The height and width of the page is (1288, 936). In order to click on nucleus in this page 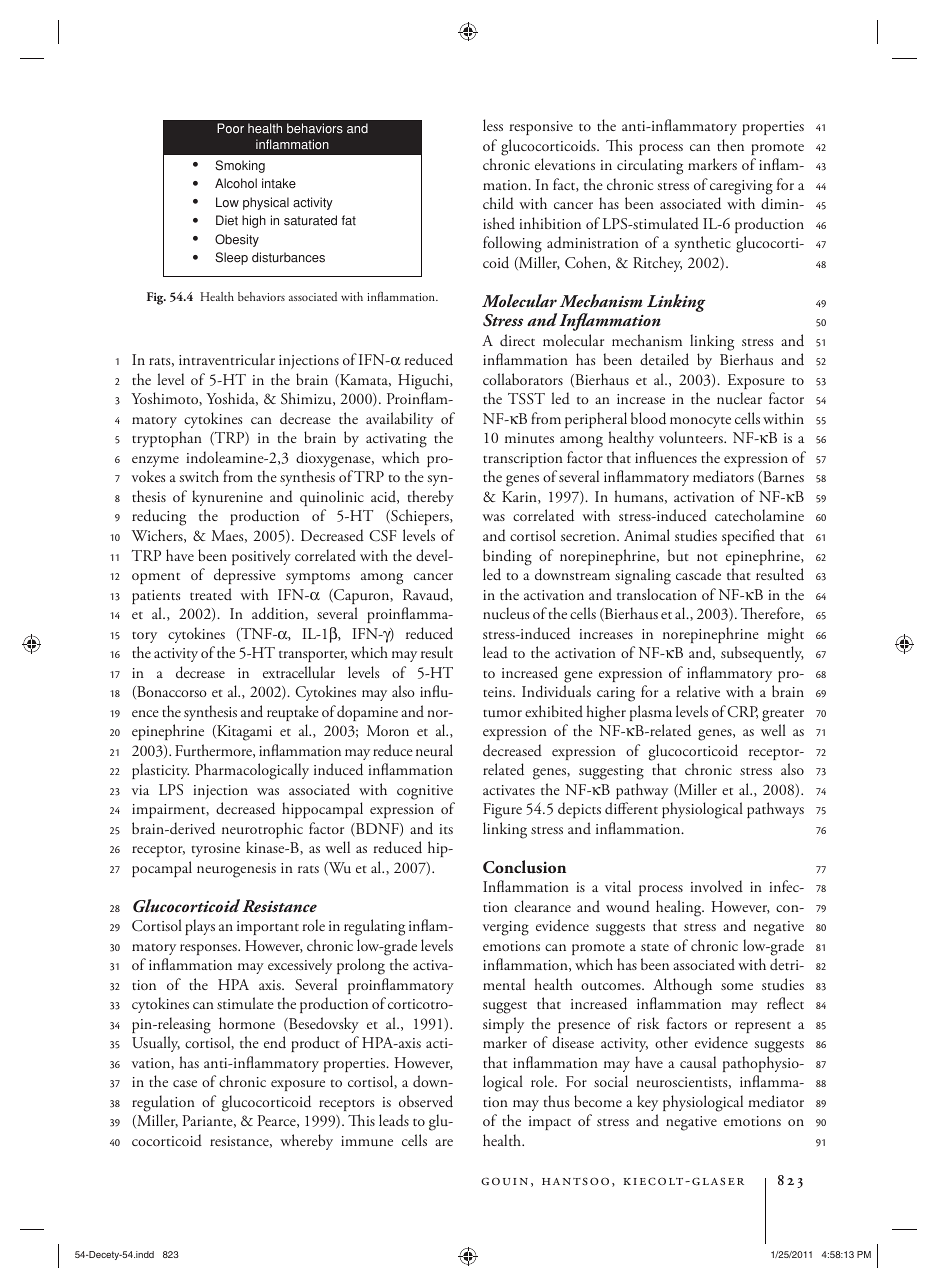, I will do `click(506, 613)`.
